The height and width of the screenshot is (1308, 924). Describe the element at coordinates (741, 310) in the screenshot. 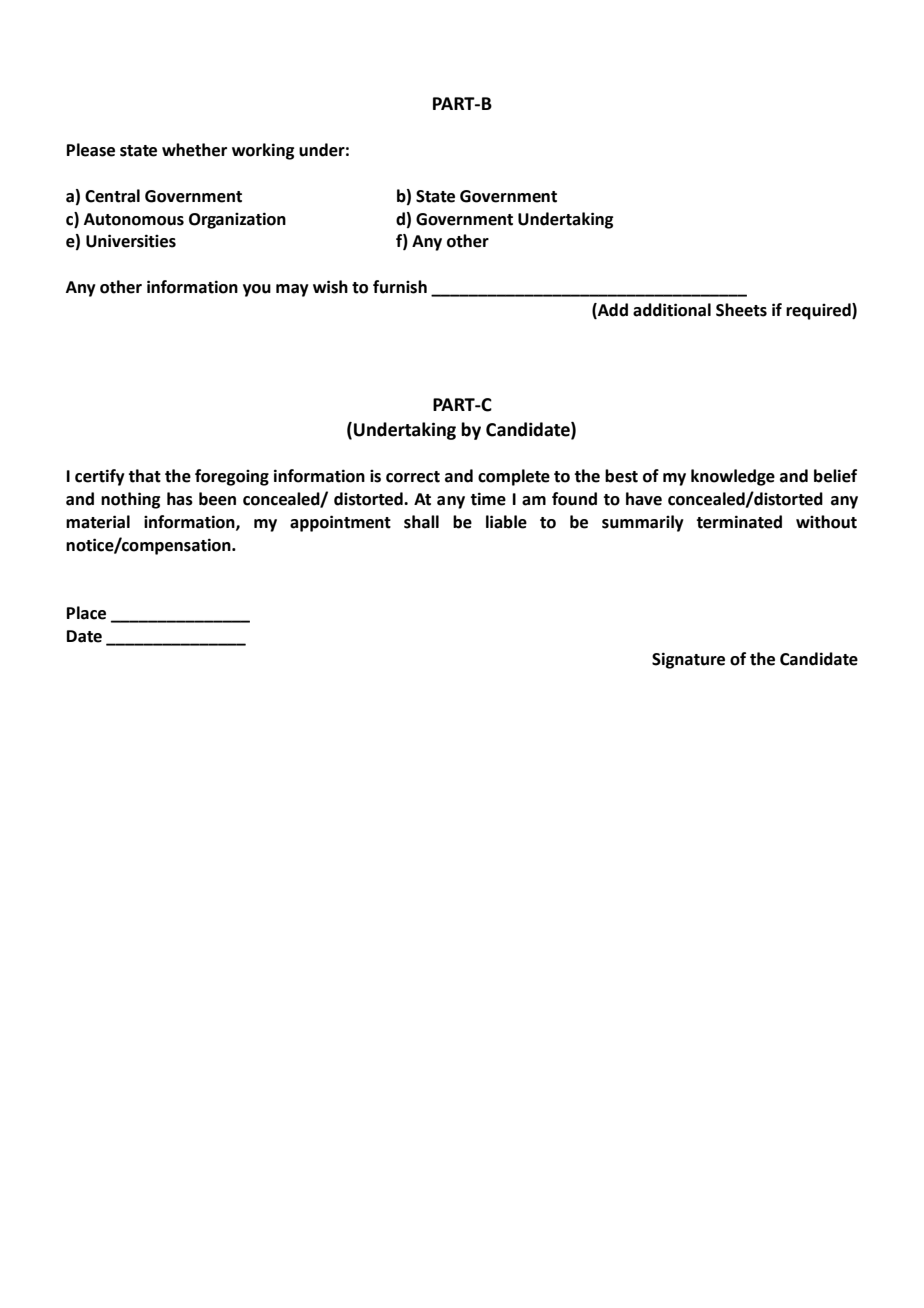

I see `Sheets` at that location.
